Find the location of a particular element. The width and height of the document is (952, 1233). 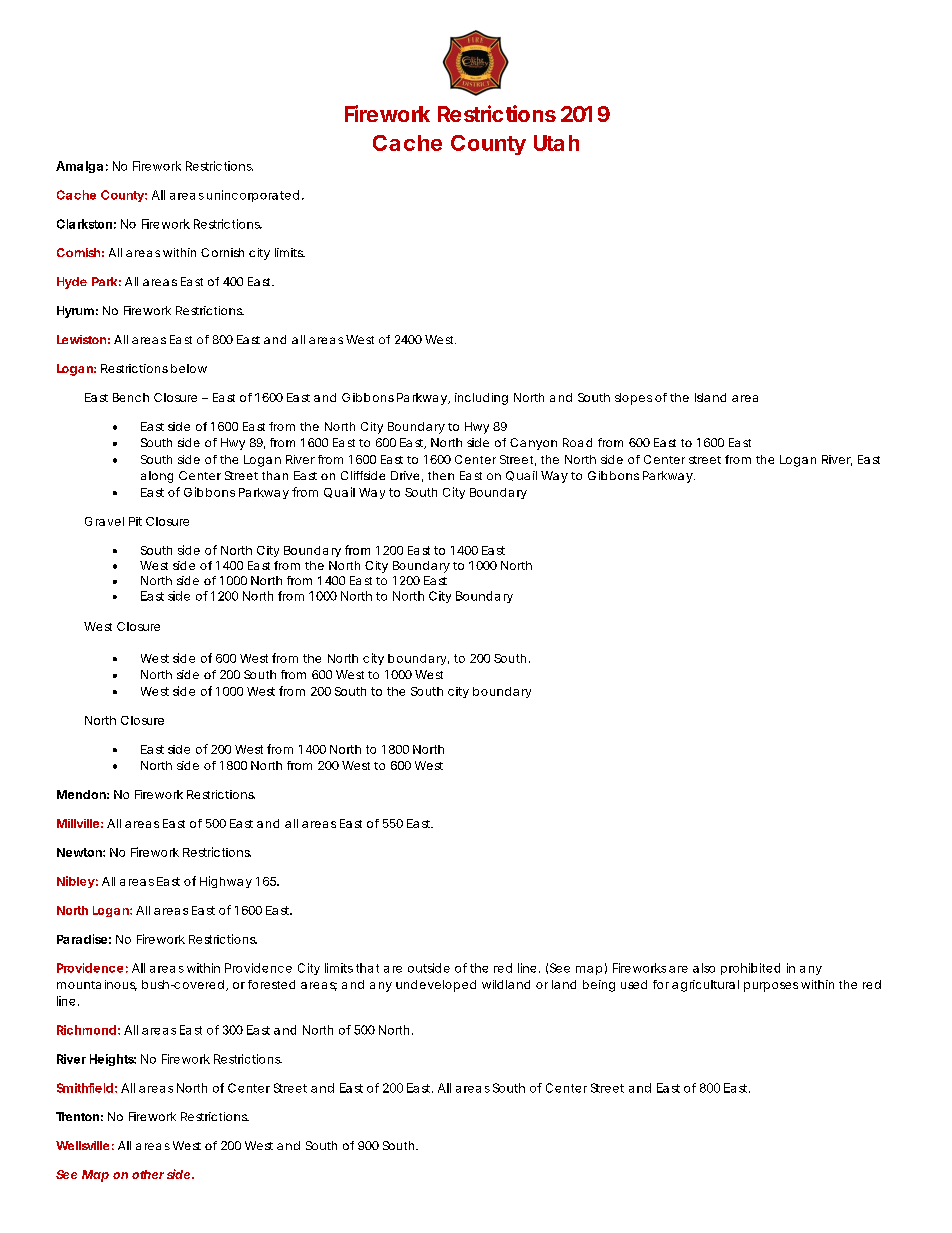

undeveloped is located at coordinates (436, 986).
